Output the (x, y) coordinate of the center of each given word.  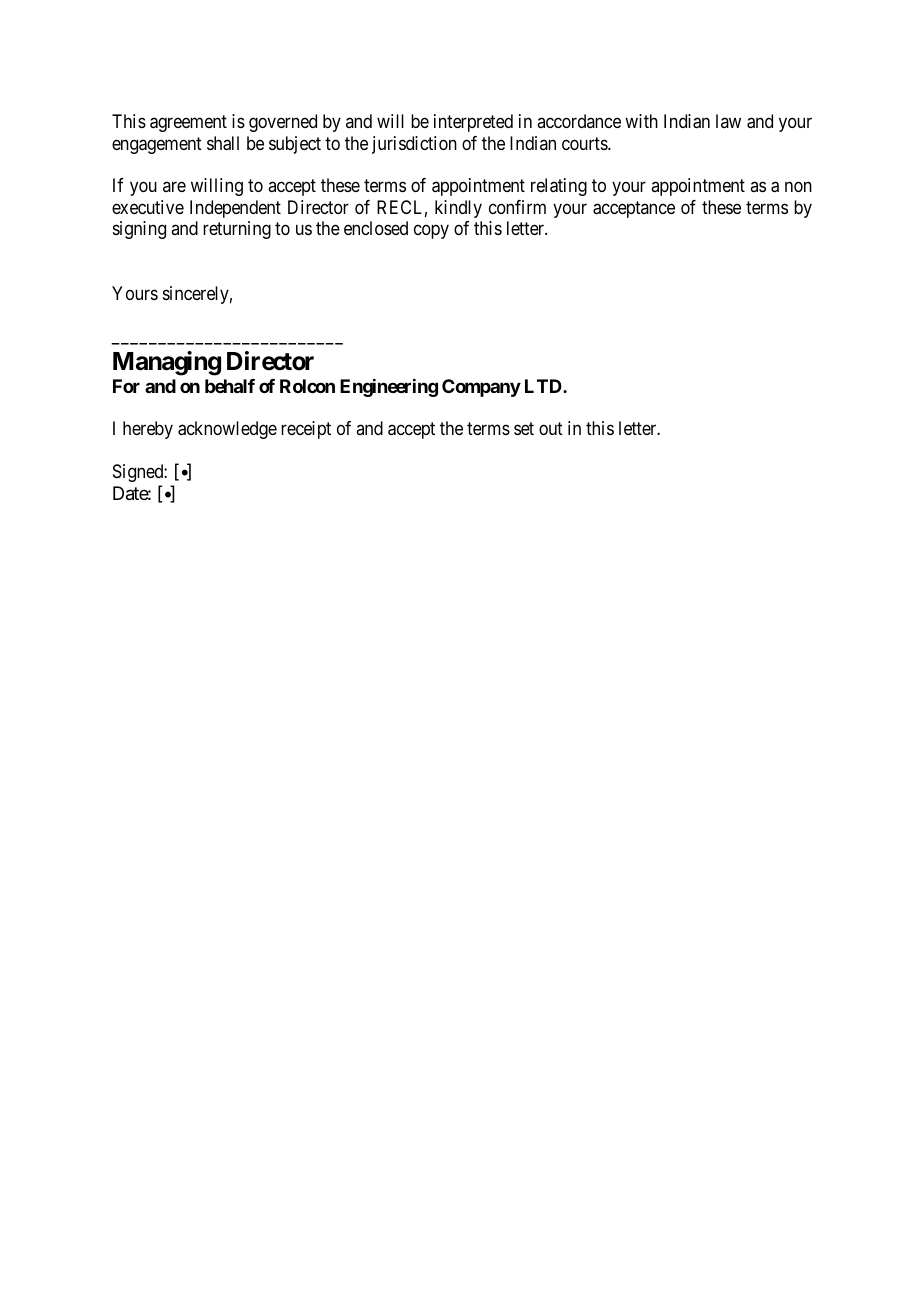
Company (481, 388)
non (798, 187)
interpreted (473, 123)
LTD (544, 386)
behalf (230, 386)
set (524, 429)
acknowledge (227, 430)
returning (237, 230)
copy (431, 232)
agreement (188, 123)
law (728, 121)
